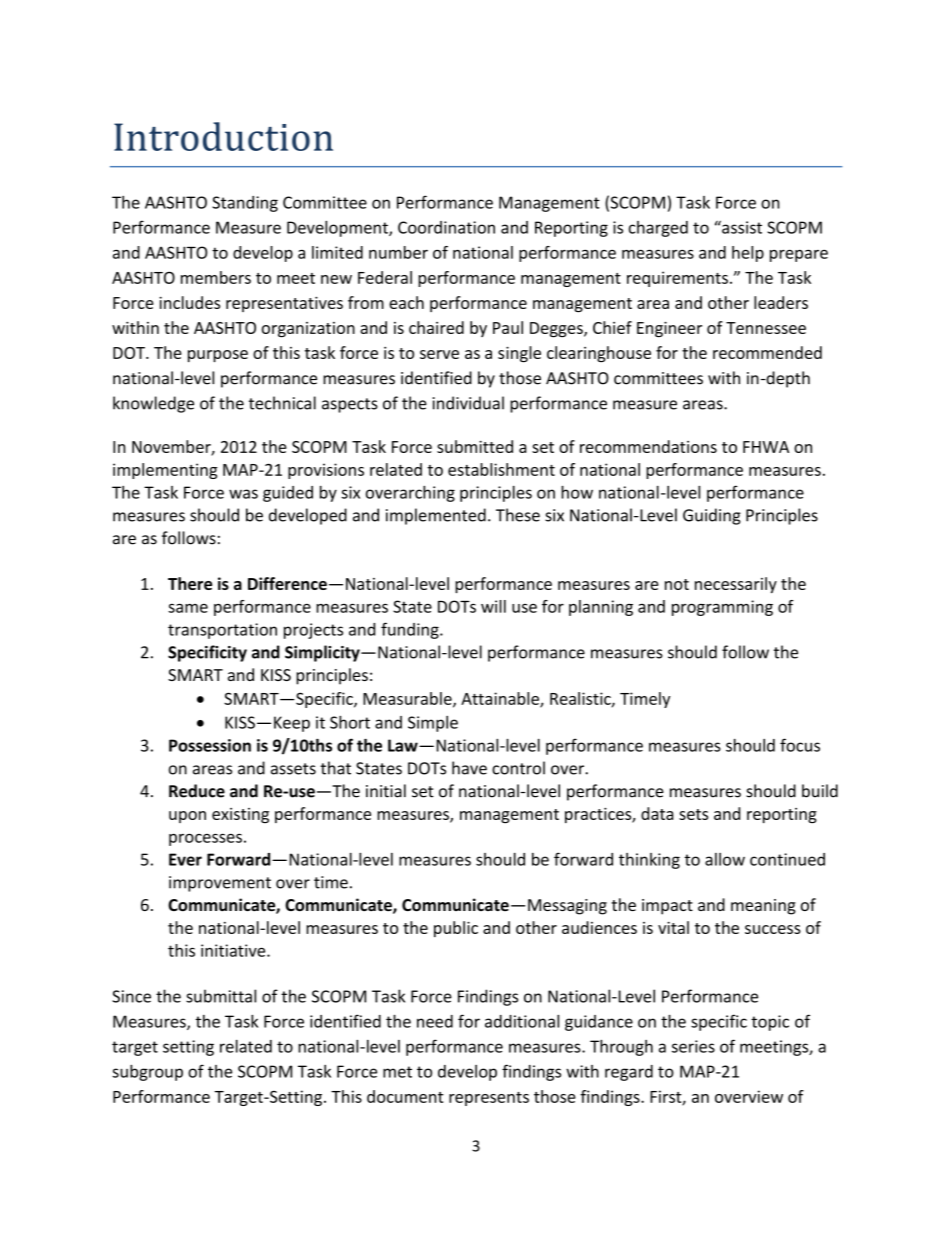 Image resolution: width=952 pixels, height=1233 pixels. What do you see at coordinates (767, 352) in the screenshot?
I see `recommended` at bounding box center [767, 352].
